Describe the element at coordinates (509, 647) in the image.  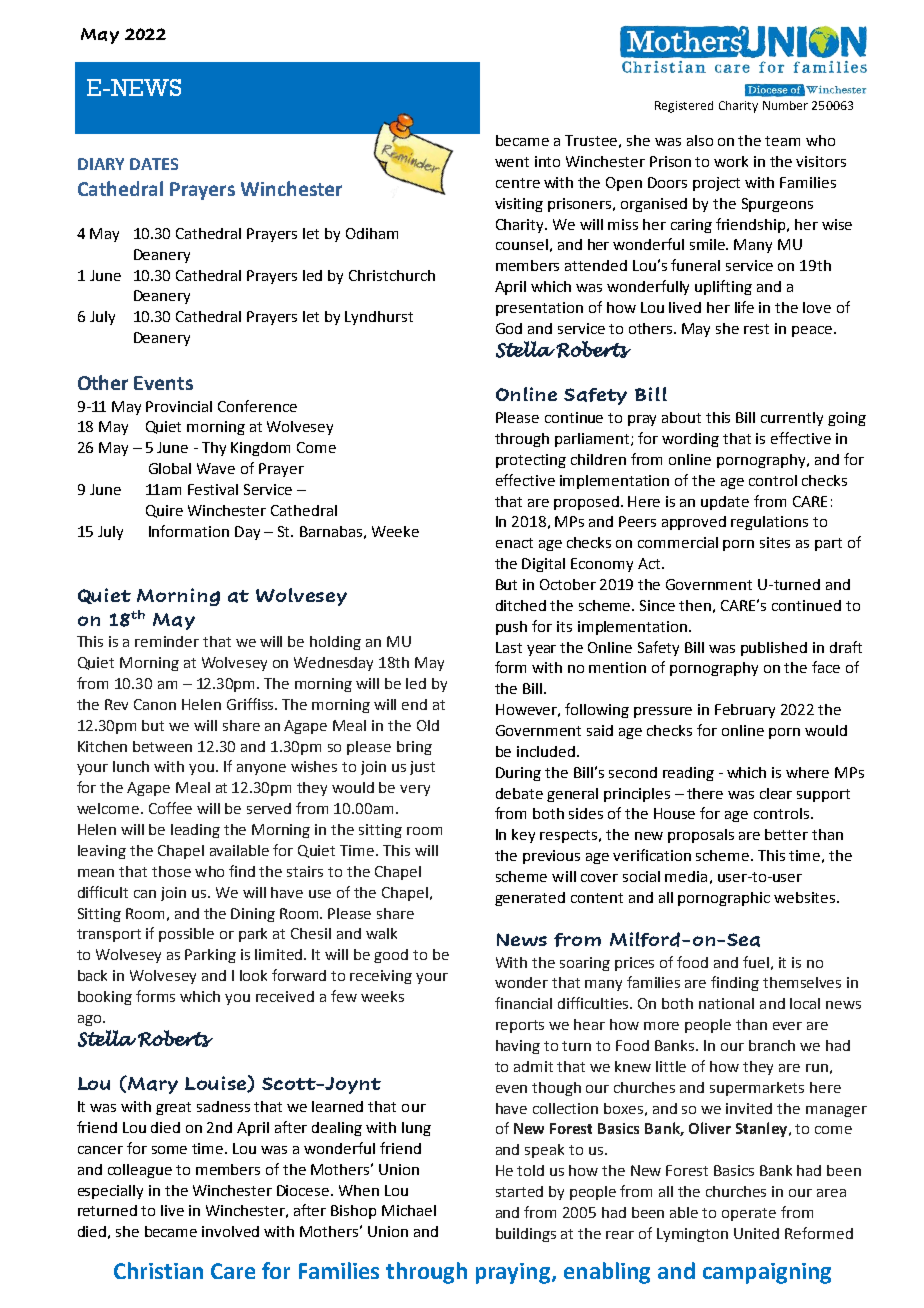
I see `Last` at that location.
